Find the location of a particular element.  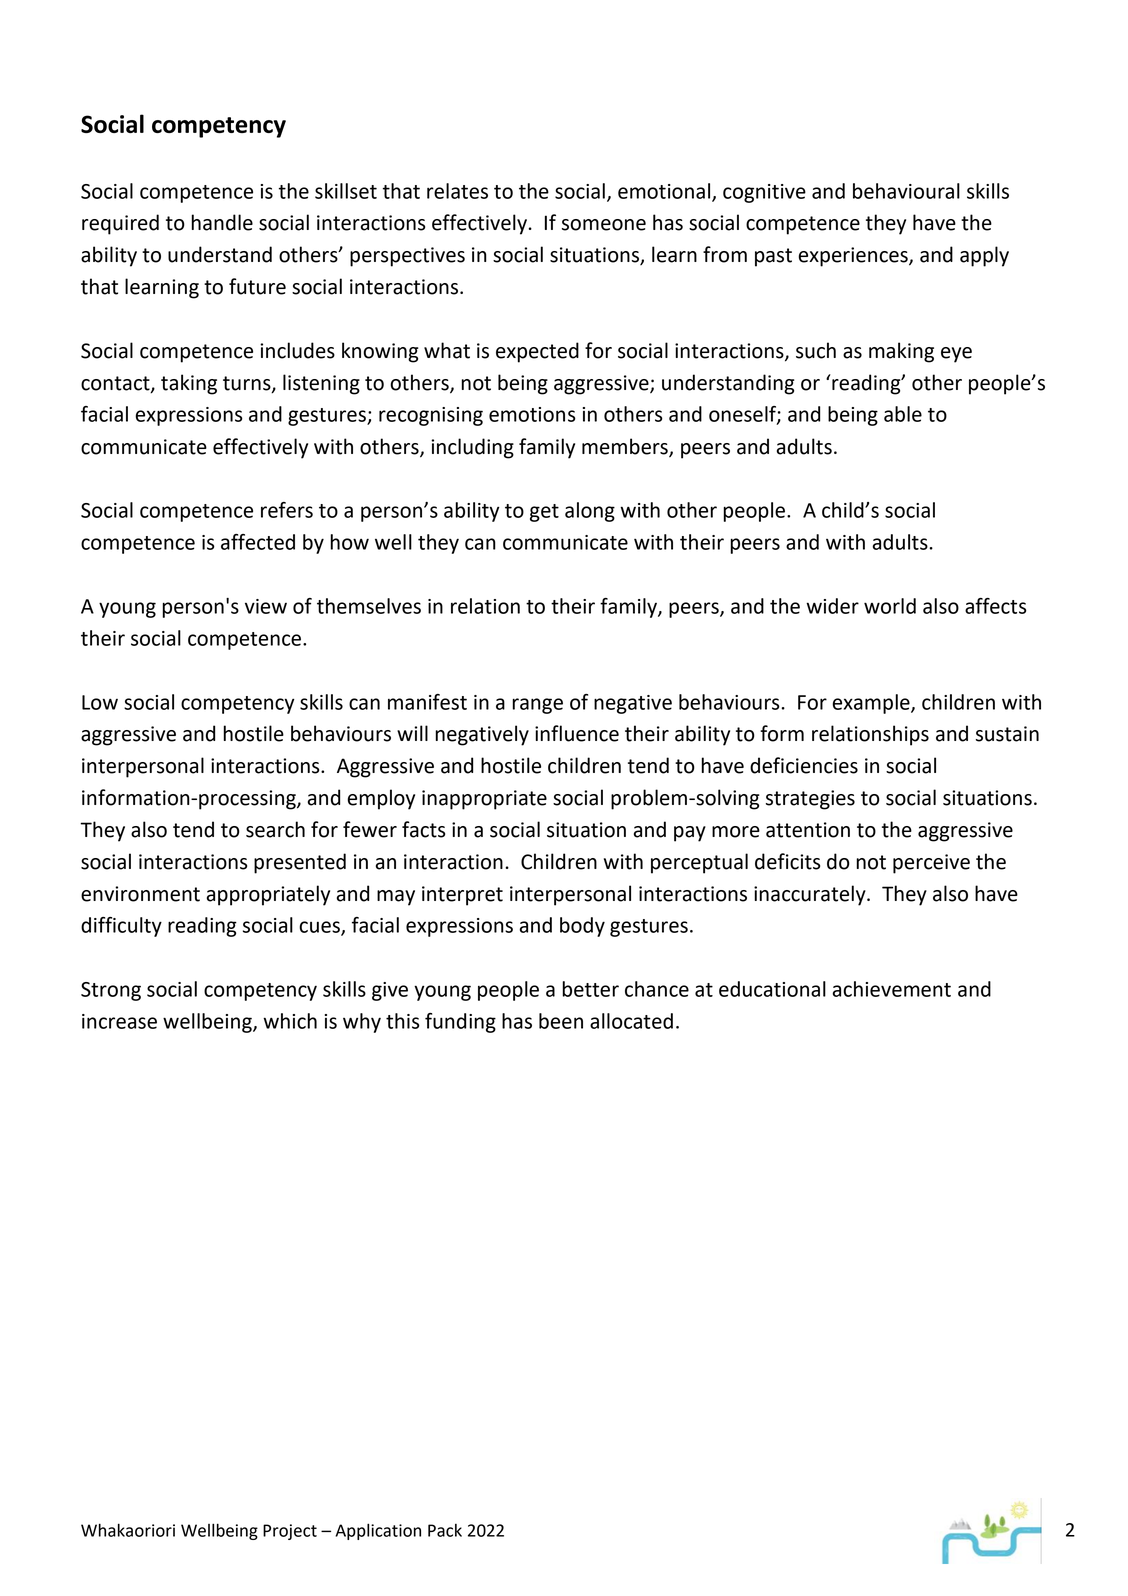

someone is located at coordinates (604, 225).
